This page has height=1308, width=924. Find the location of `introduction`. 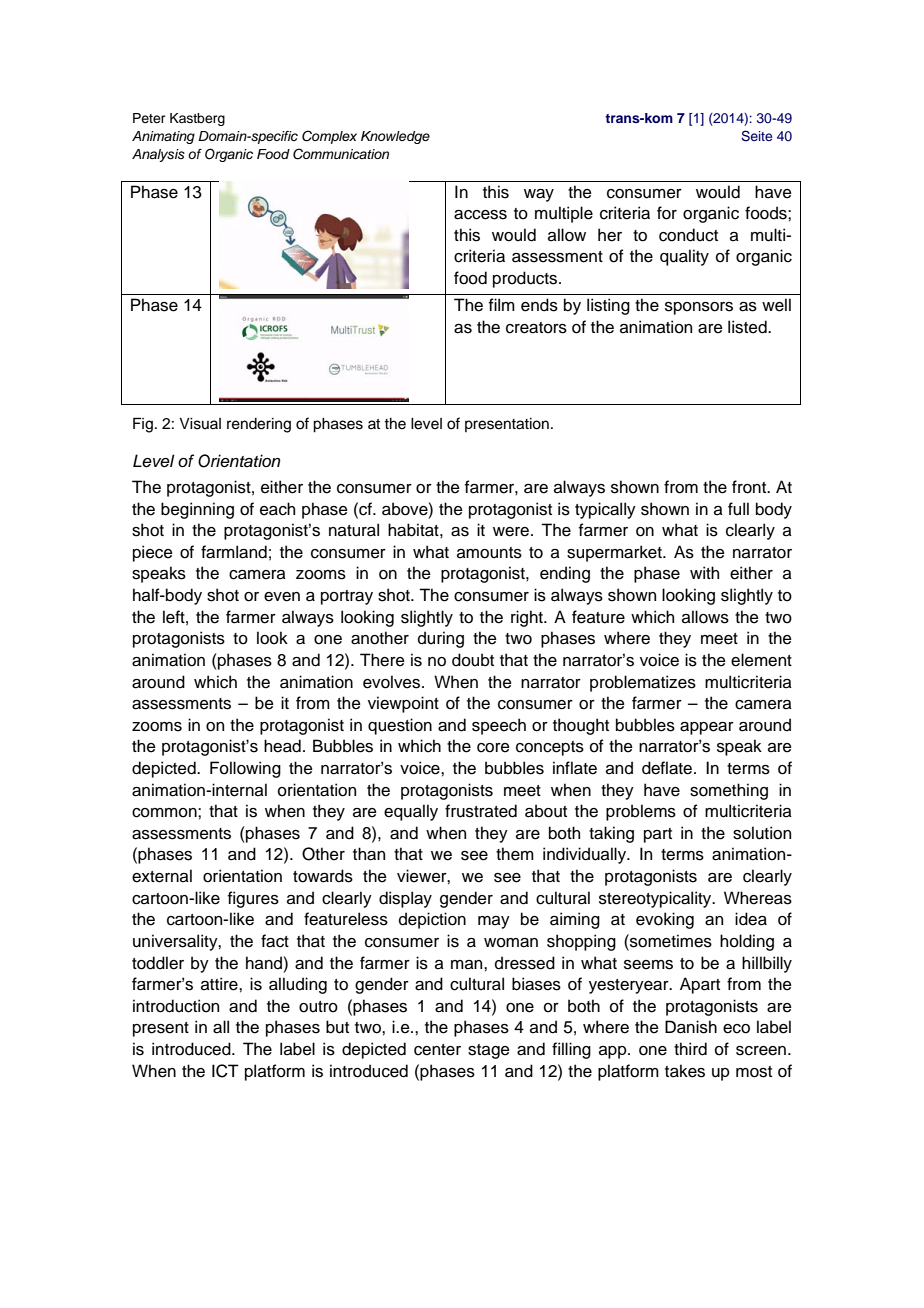

introduction is located at coordinates (176, 1006).
